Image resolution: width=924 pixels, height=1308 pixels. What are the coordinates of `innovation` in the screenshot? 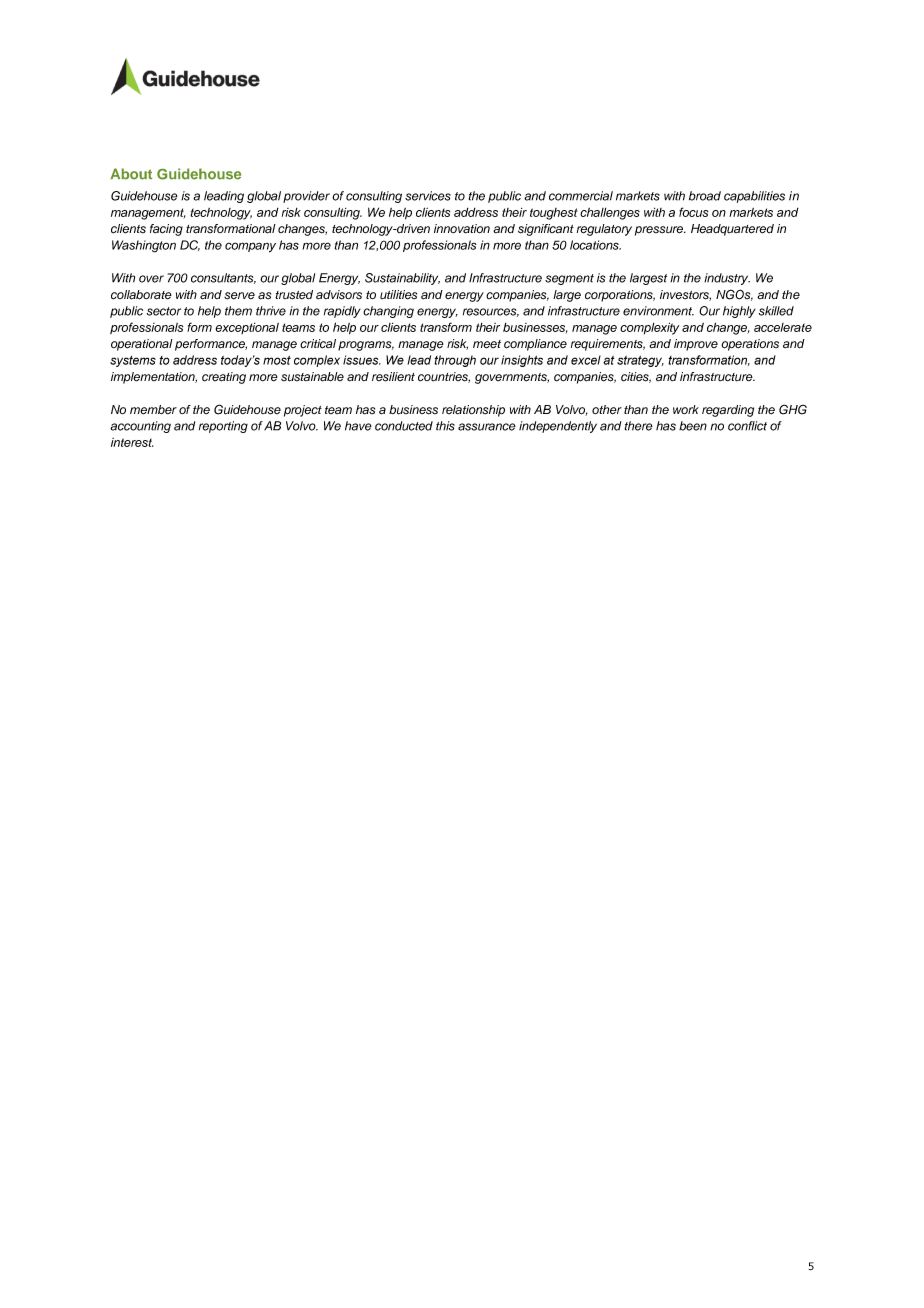 It's located at (462, 229).
